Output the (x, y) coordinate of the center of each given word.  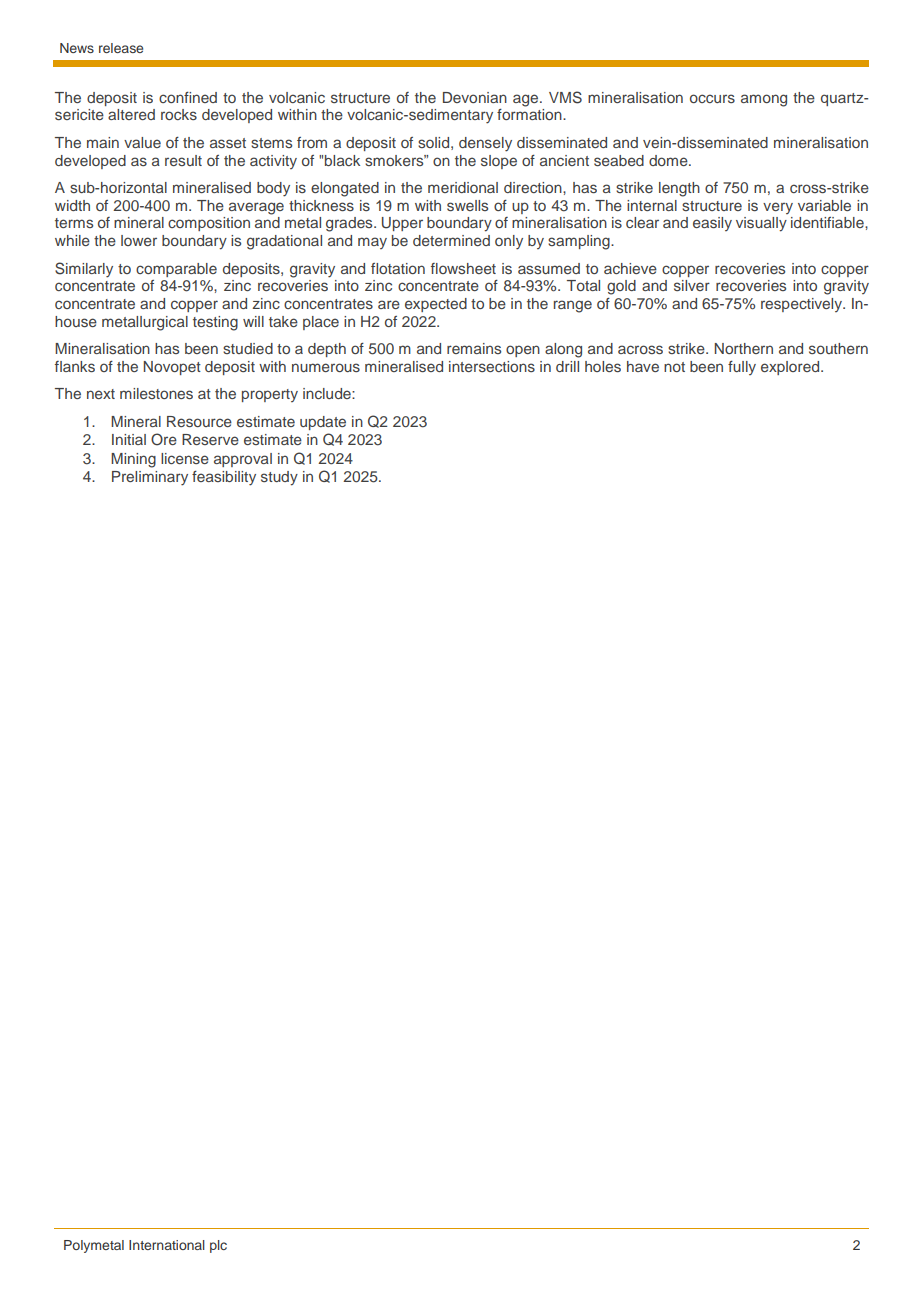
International (167, 1245)
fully (742, 368)
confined (188, 97)
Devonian (475, 97)
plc (218, 1246)
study (279, 478)
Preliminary (150, 478)
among (764, 100)
